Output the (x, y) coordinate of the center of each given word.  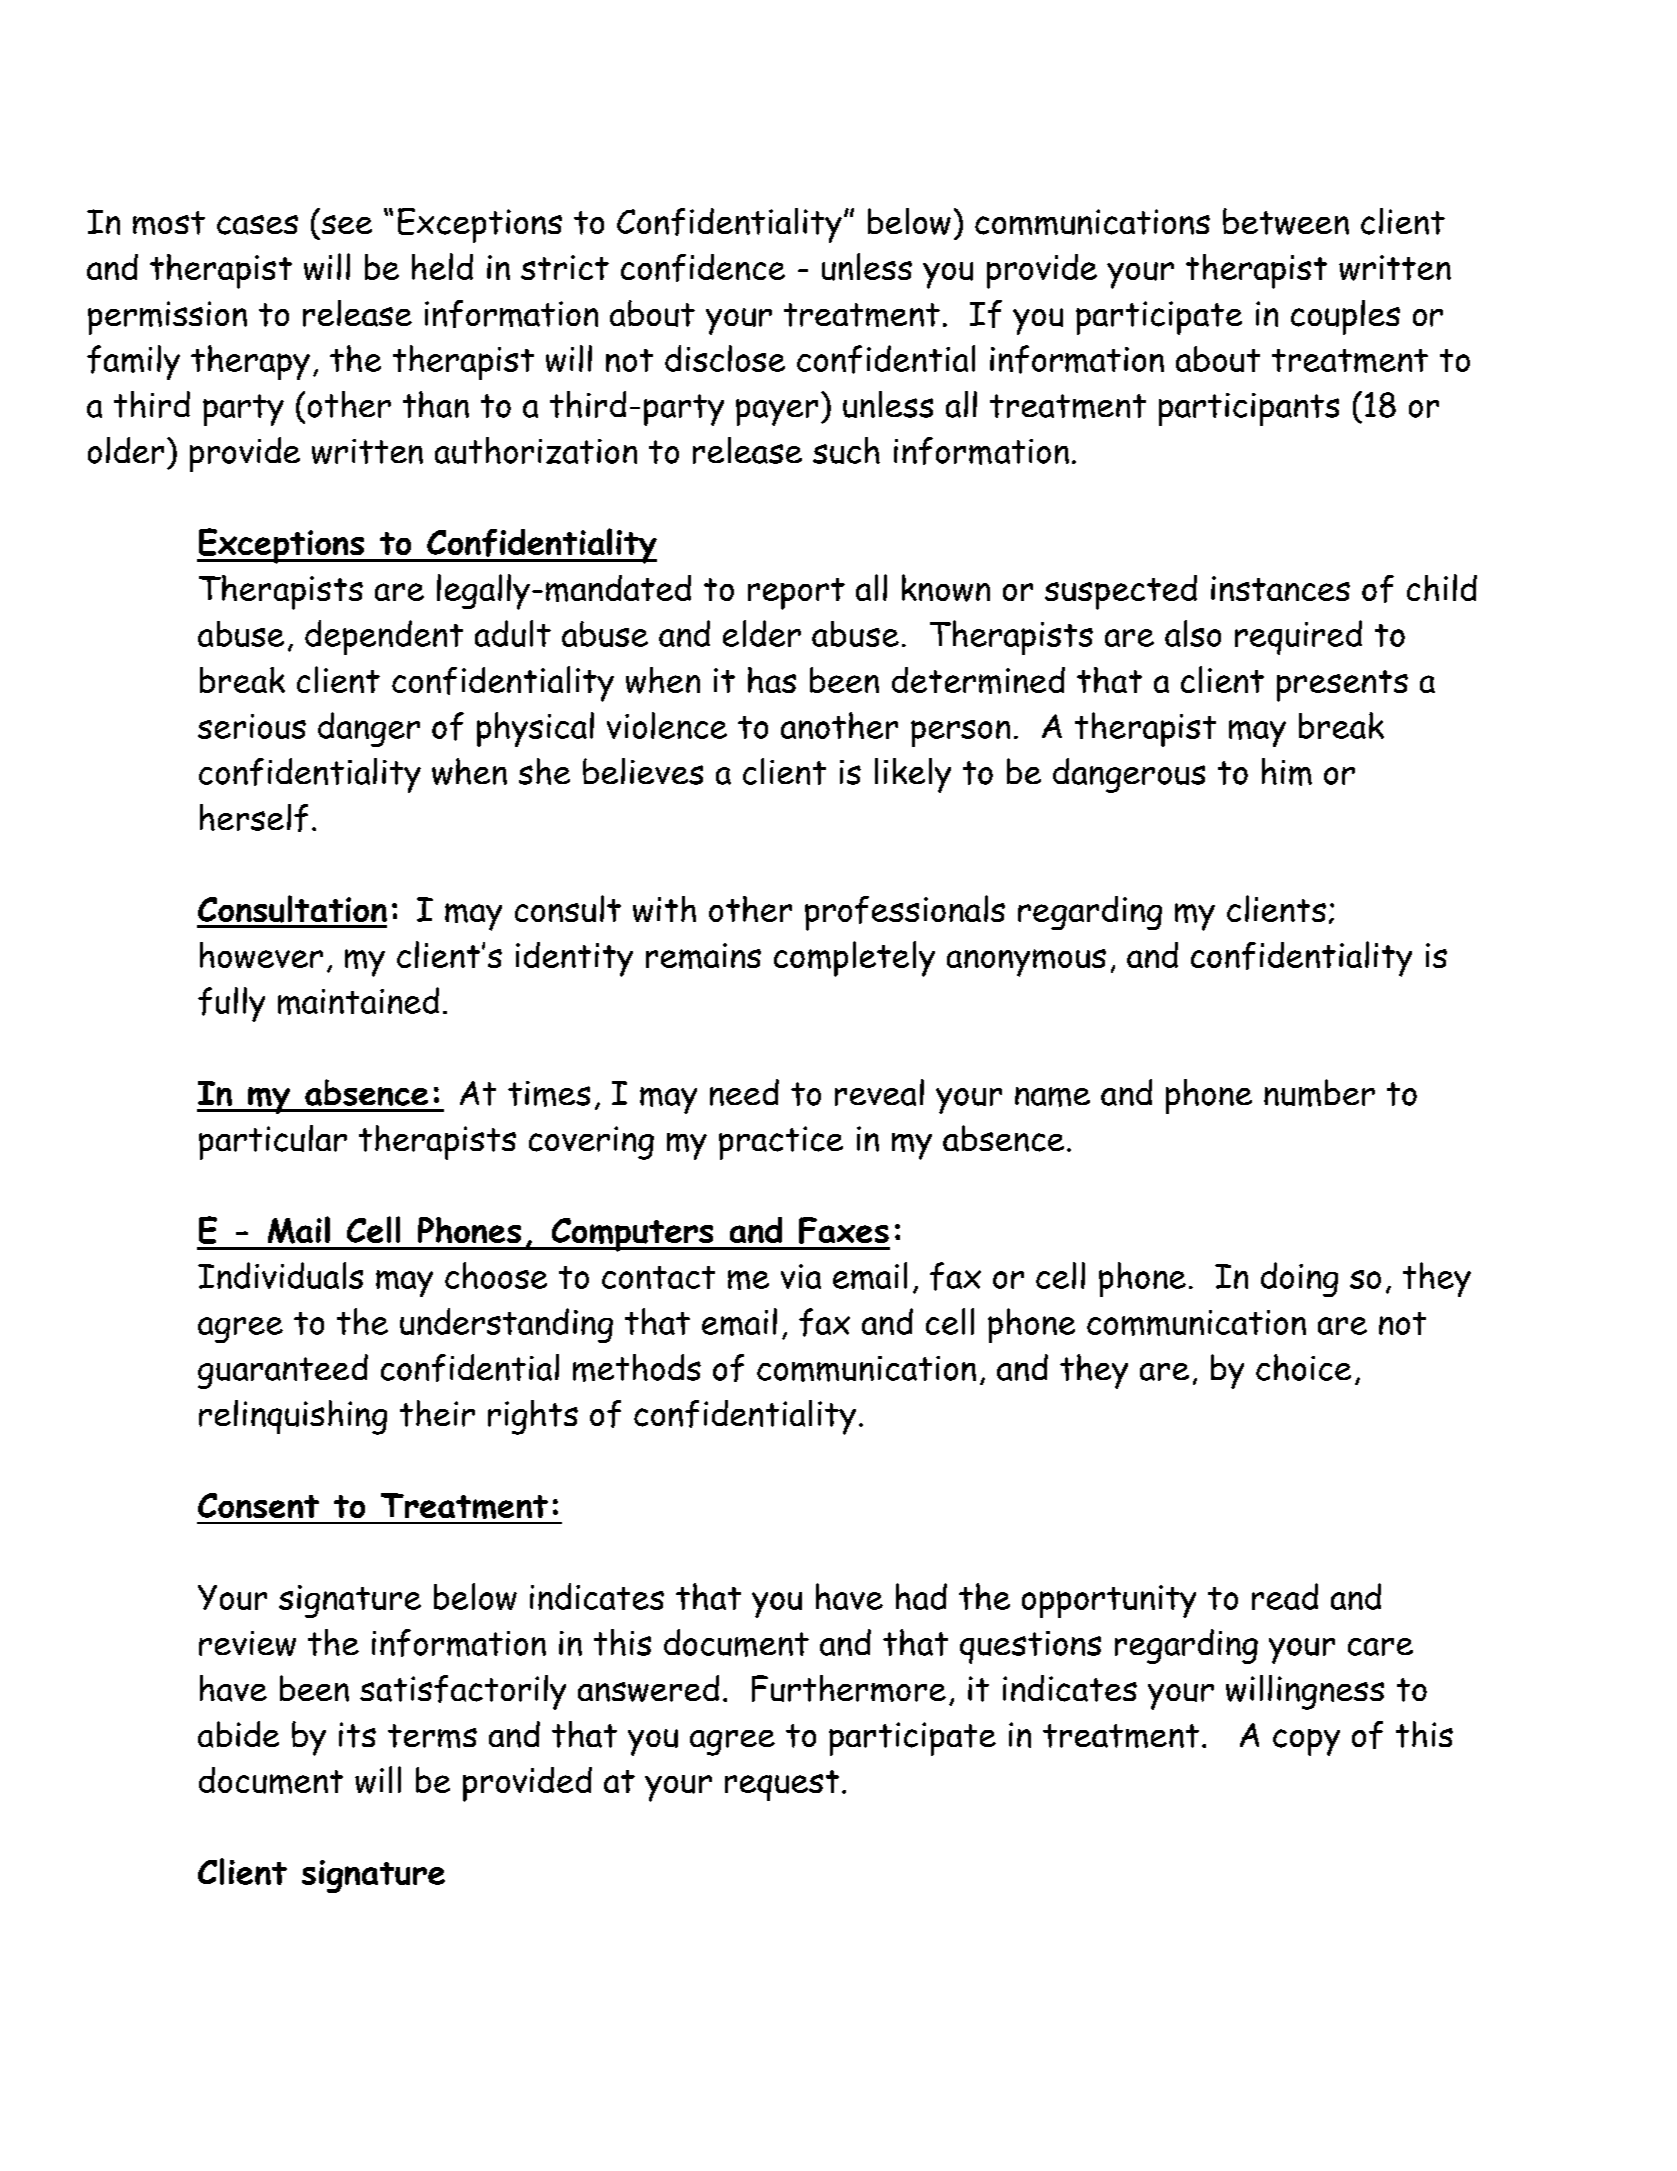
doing (1299, 1279)
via (801, 1276)
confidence (703, 268)
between (1286, 221)
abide (238, 1734)
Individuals (280, 1275)
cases (257, 225)
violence (667, 725)
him (1287, 772)
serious (252, 726)
